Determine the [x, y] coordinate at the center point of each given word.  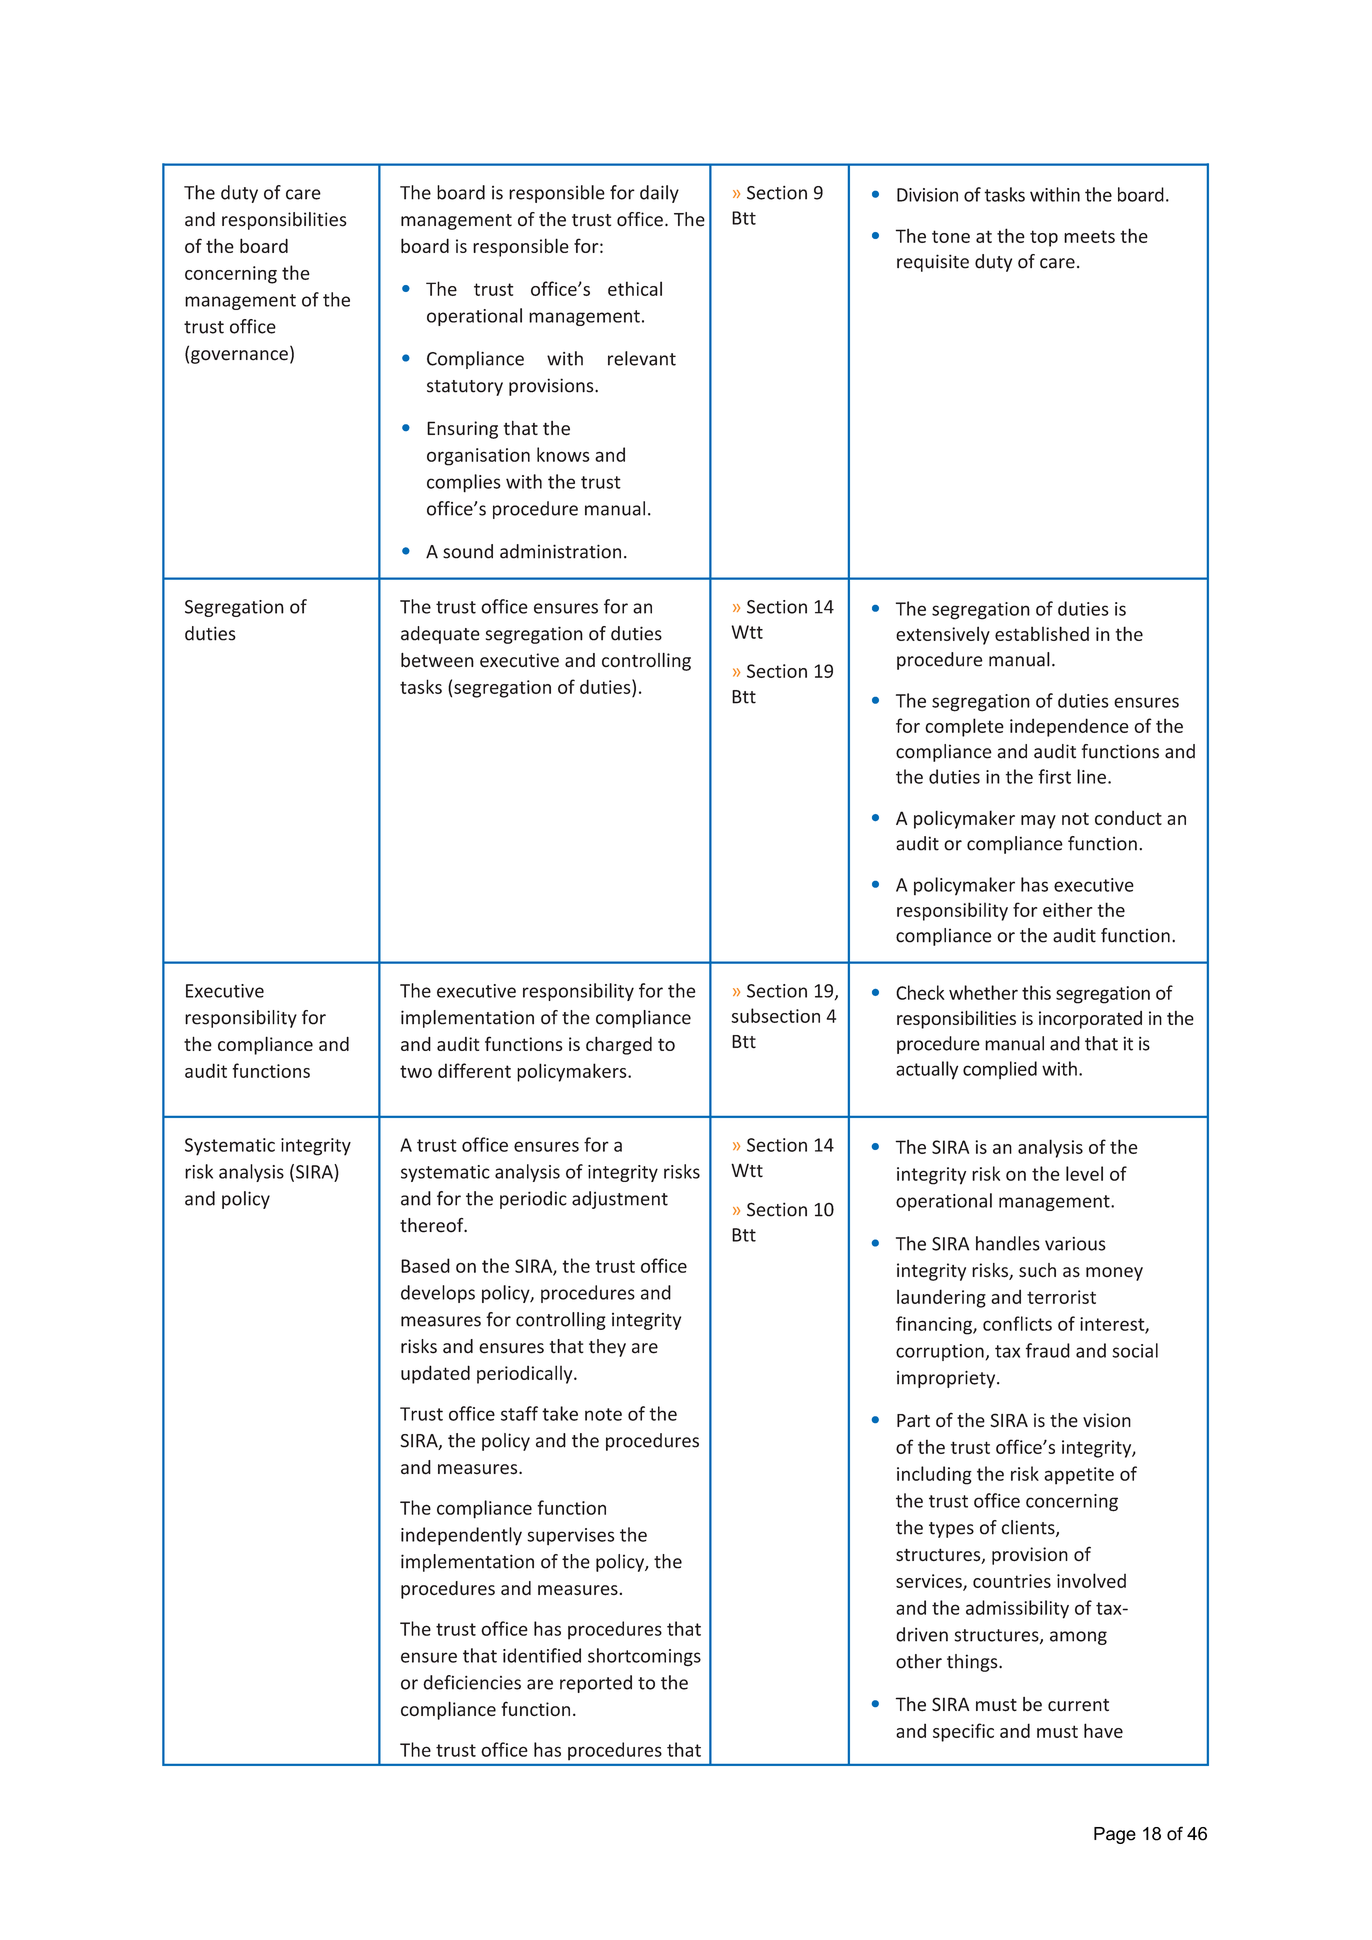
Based [425, 1265]
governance [239, 357]
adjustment [620, 1200]
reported [596, 1684]
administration [560, 551]
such [1037, 1270]
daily [659, 194]
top [1044, 238]
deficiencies [472, 1682]
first [1054, 776]
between [437, 660]
